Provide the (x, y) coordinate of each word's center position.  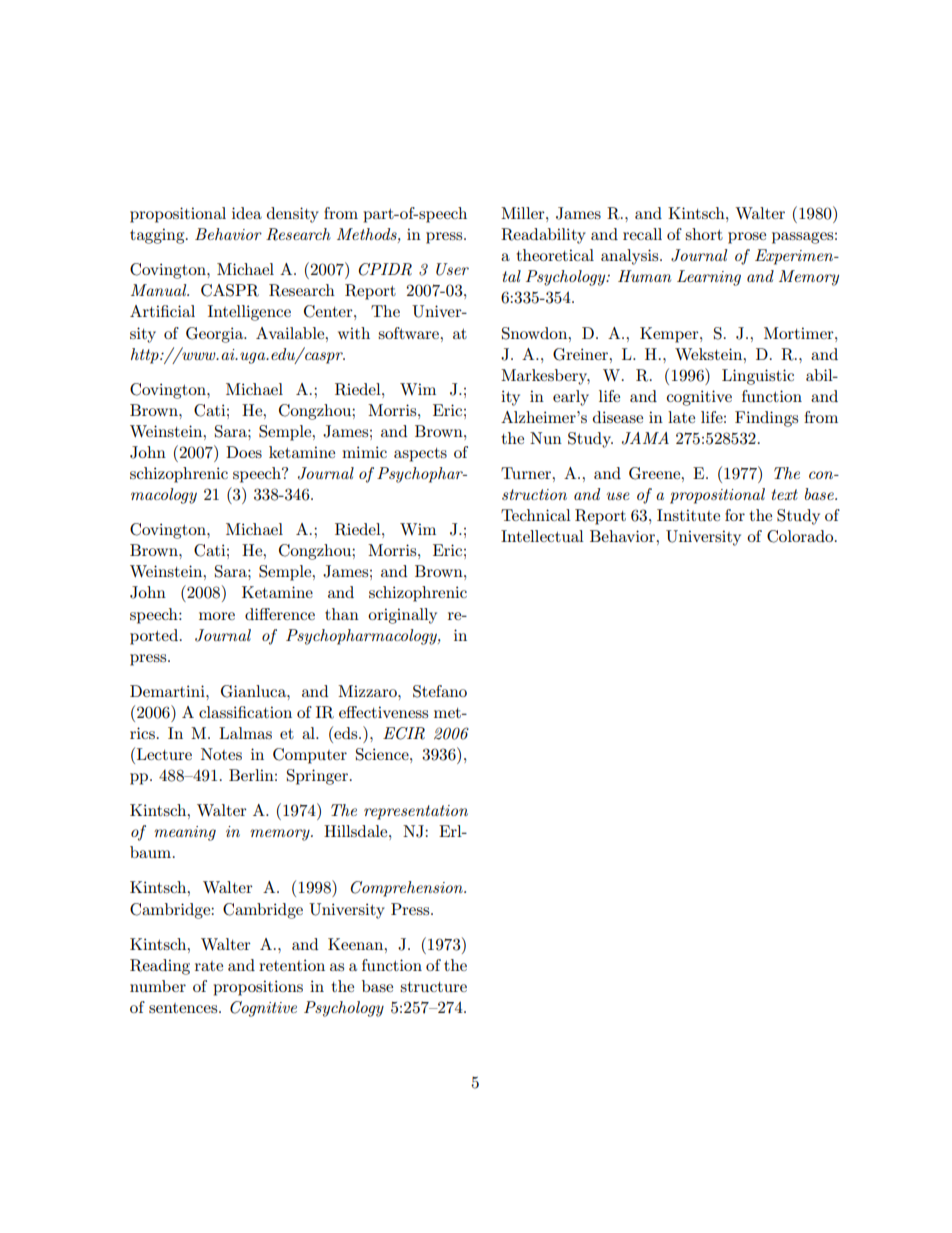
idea (247, 213)
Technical (536, 515)
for (735, 515)
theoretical (555, 255)
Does (244, 452)
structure (433, 987)
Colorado (801, 536)
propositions (258, 988)
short (704, 234)
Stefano (440, 691)
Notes (221, 754)
